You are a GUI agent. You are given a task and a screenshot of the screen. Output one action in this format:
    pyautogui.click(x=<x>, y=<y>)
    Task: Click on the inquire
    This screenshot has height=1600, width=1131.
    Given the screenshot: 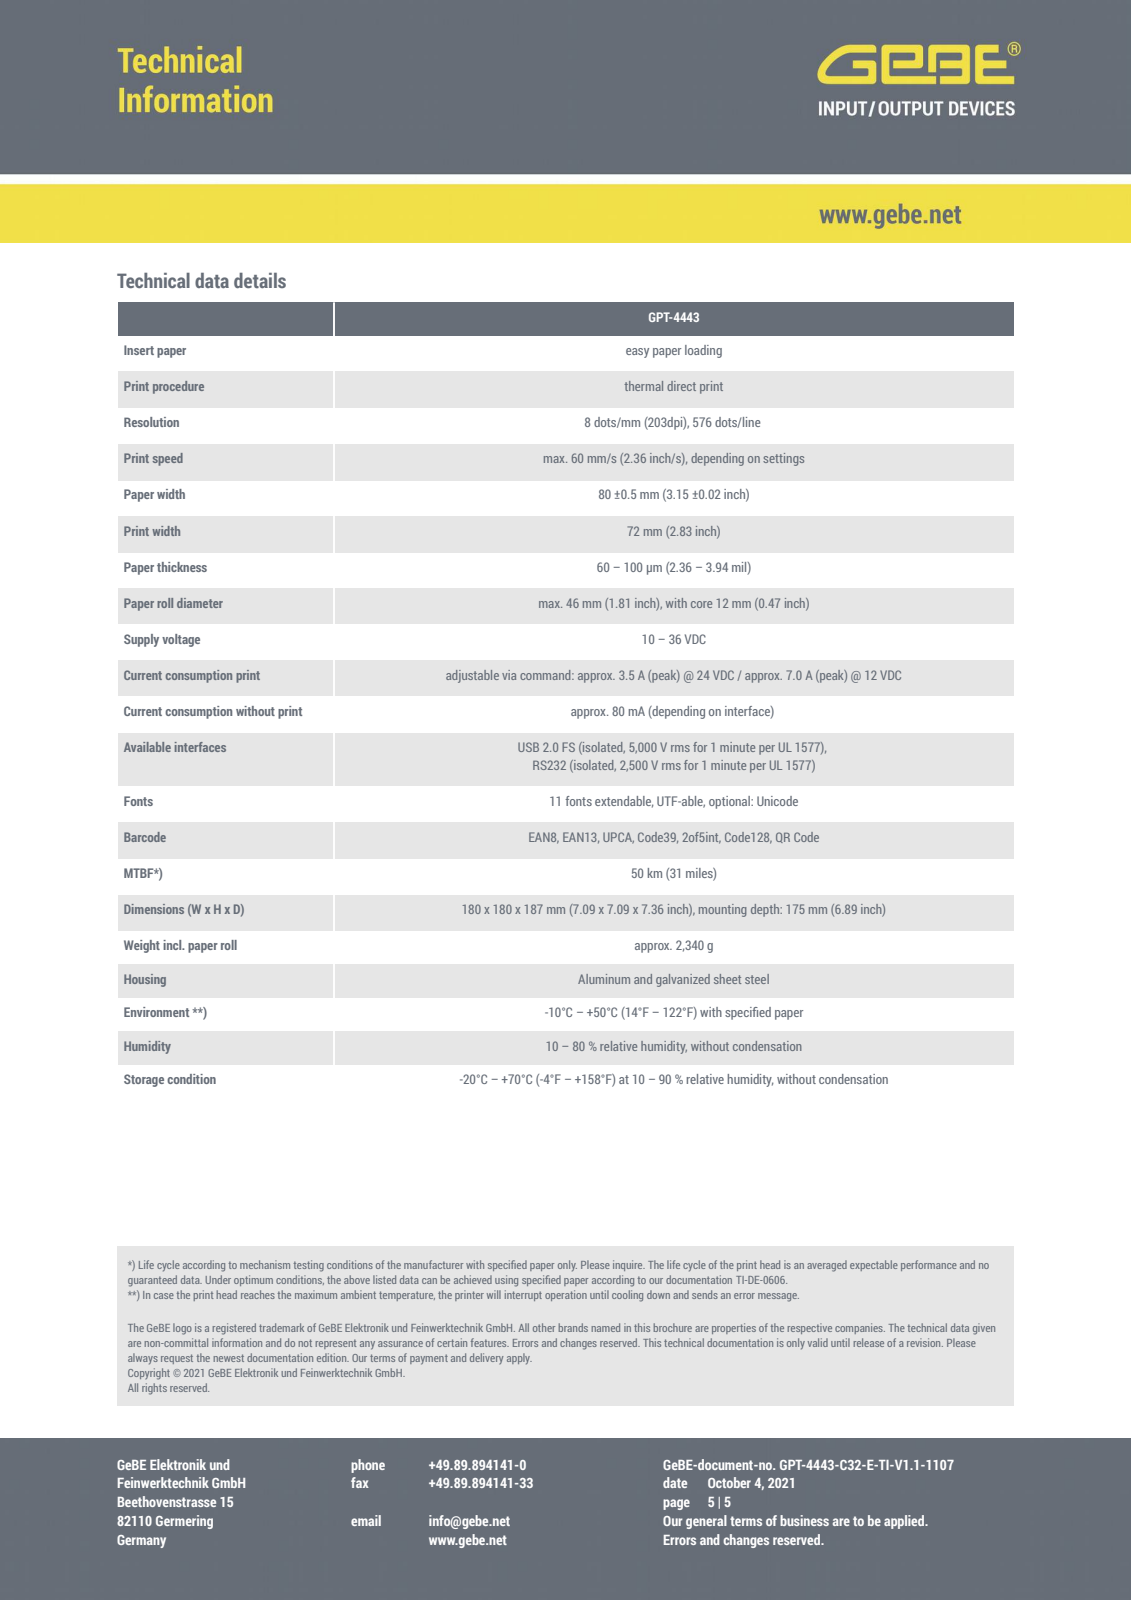 What is the action you would take?
    pyautogui.click(x=629, y=1265)
